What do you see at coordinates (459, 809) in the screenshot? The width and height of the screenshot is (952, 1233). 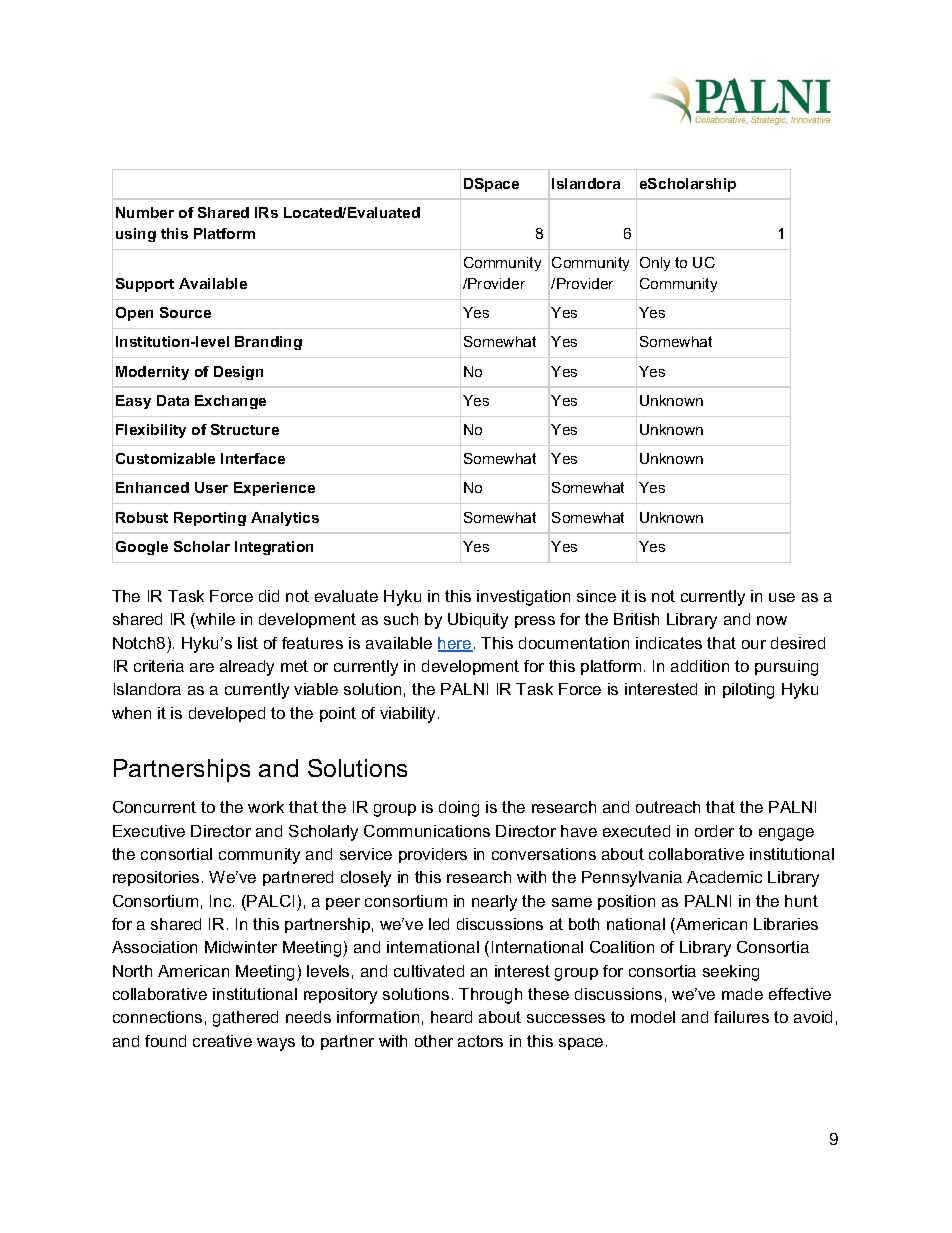 I see `doing` at bounding box center [459, 809].
